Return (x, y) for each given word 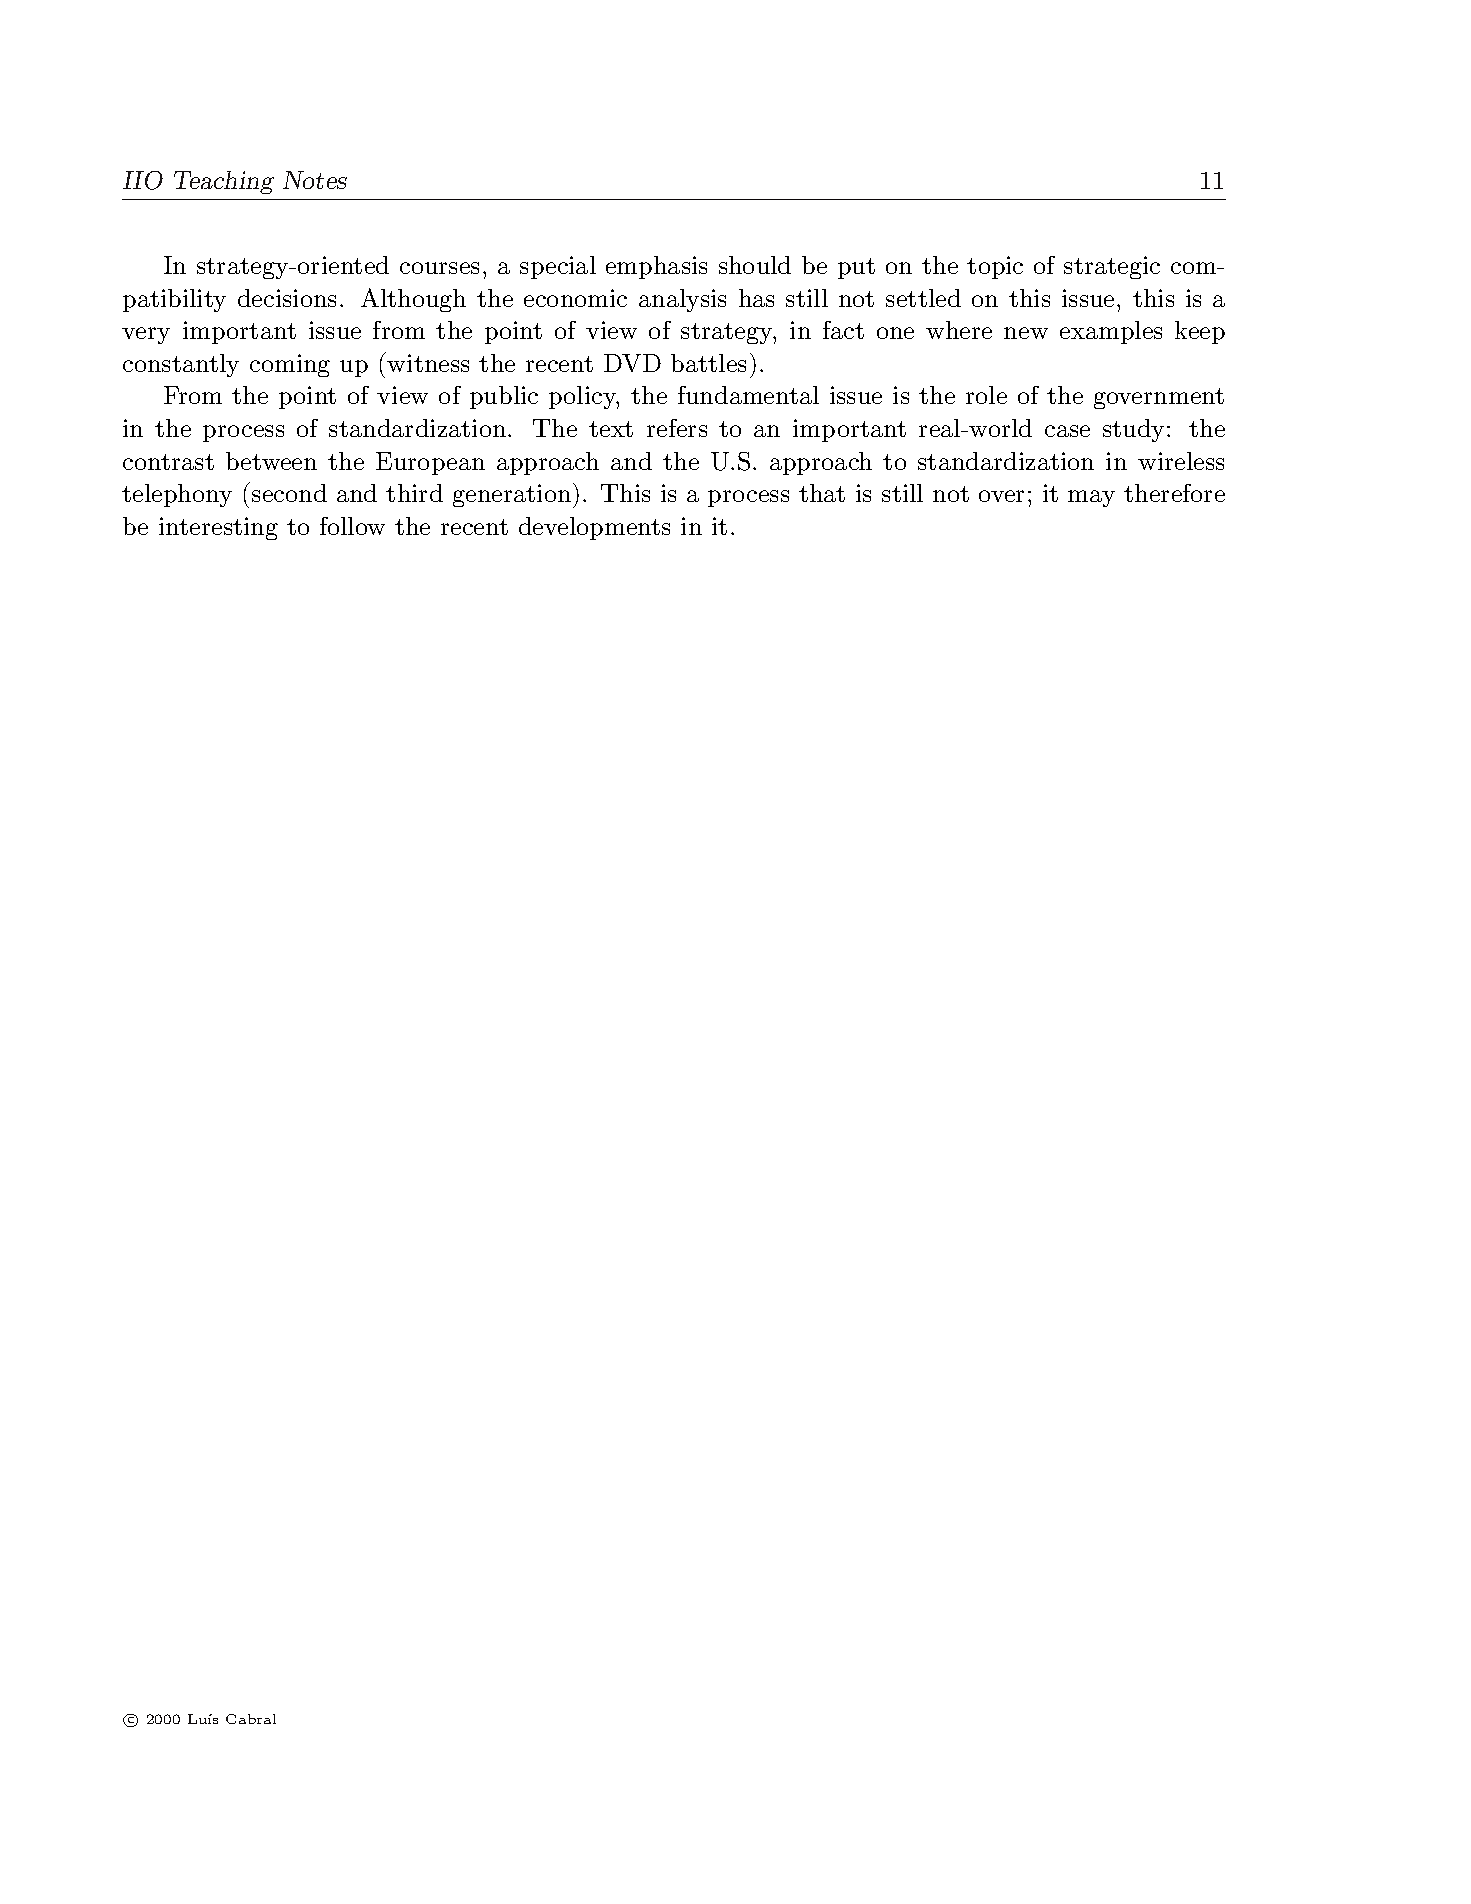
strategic (1112, 267)
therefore (1174, 493)
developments (594, 528)
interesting (218, 528)
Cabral (251, 1719)
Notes (315, 180)
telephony (177, 495)
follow (352, 526)
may (1091, 498)
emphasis (656, 267)
